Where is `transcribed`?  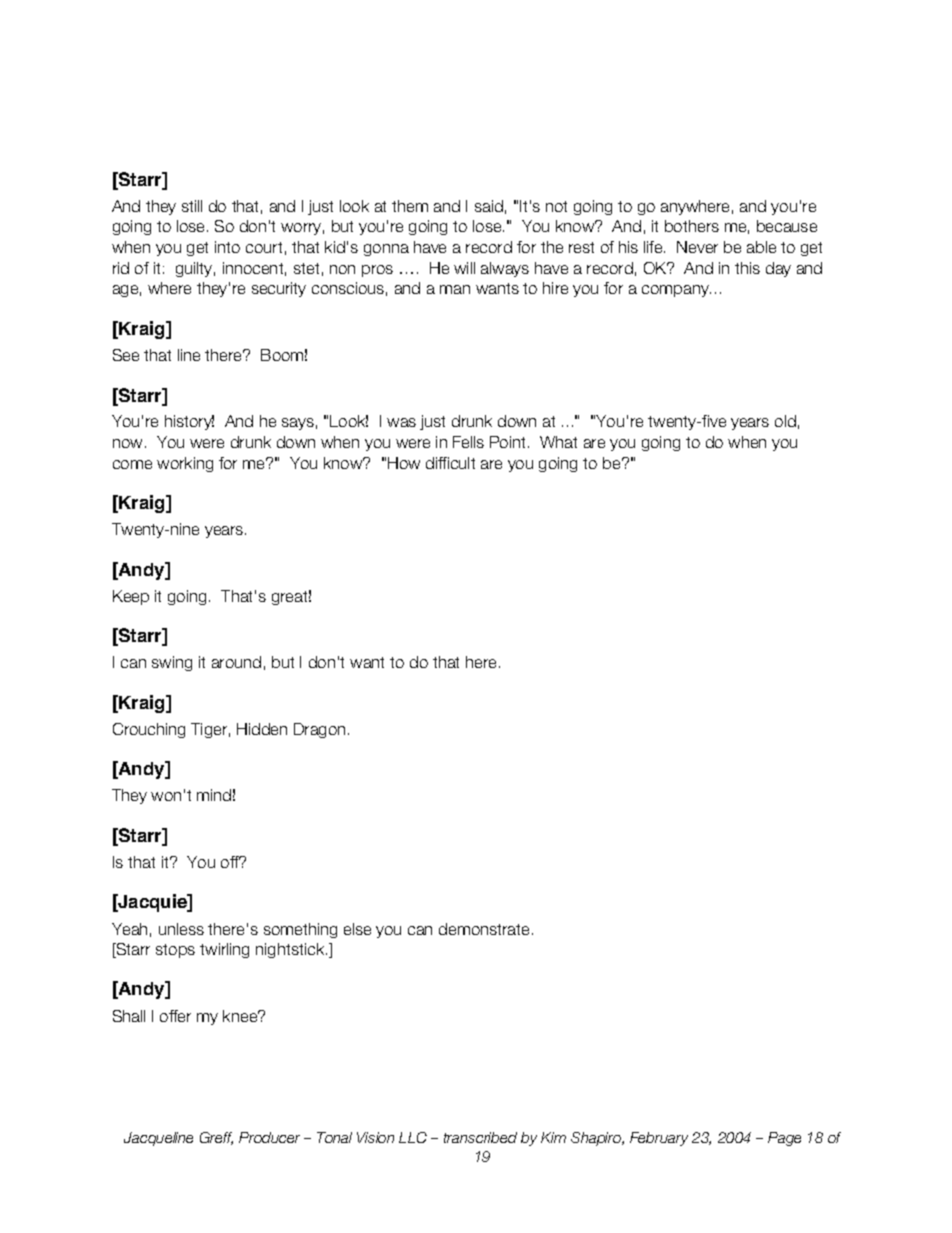
transcribed is located at coordinates (480, 1137).
